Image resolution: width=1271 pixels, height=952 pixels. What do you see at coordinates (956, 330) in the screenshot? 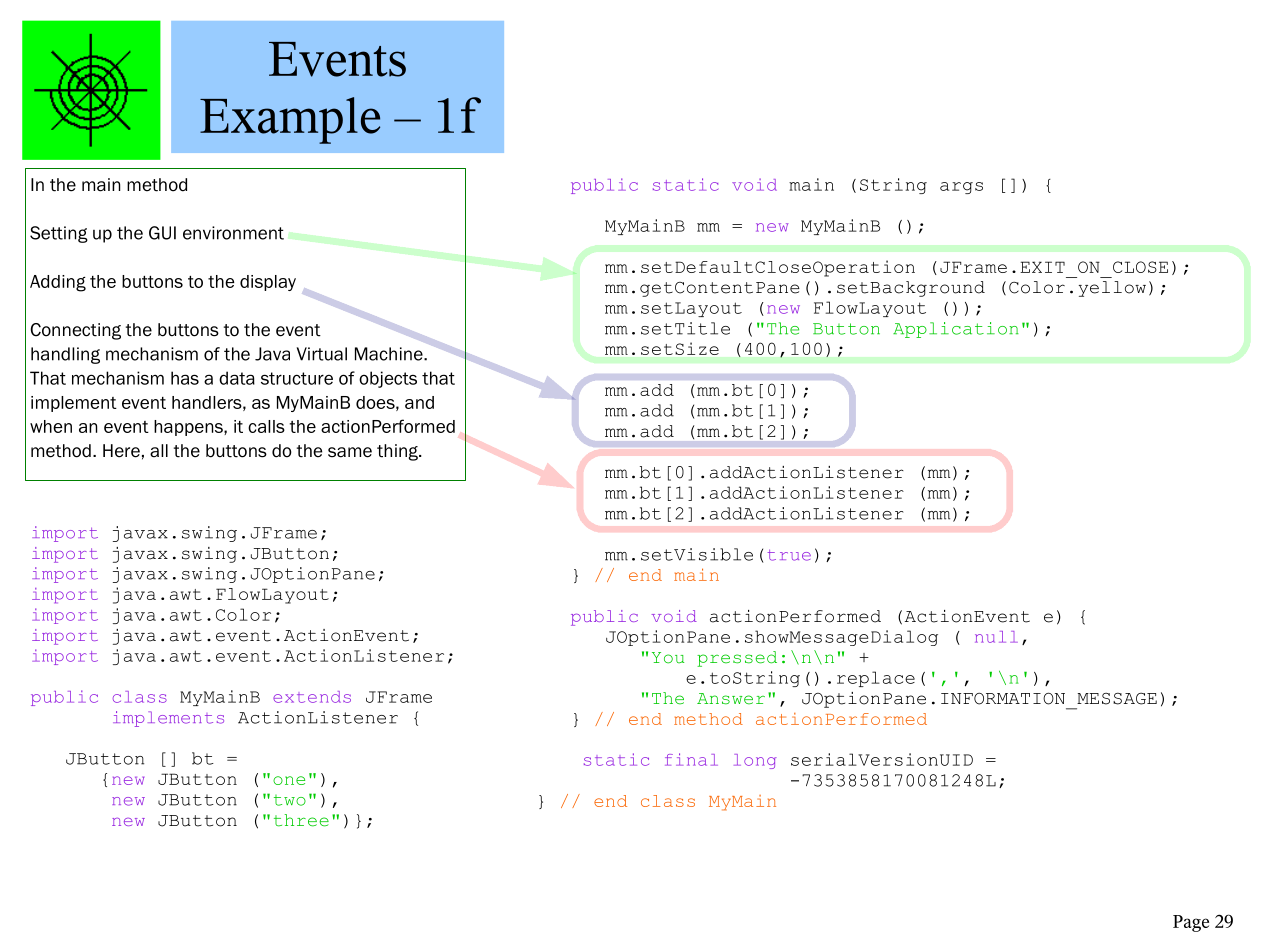
I see `Application` at bounding box center [956, 330].
